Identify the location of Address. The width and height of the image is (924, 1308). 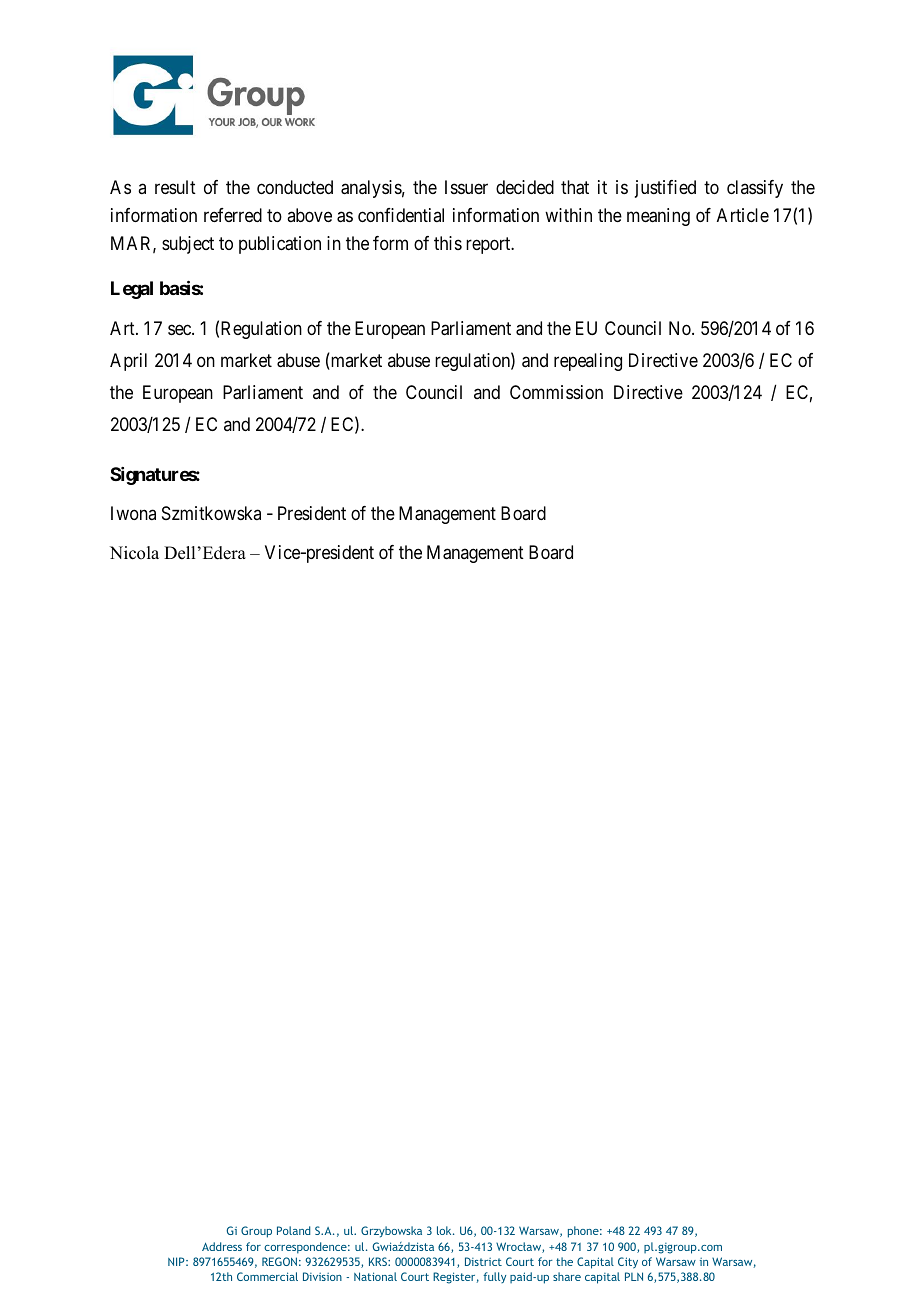
(222, 1246).
